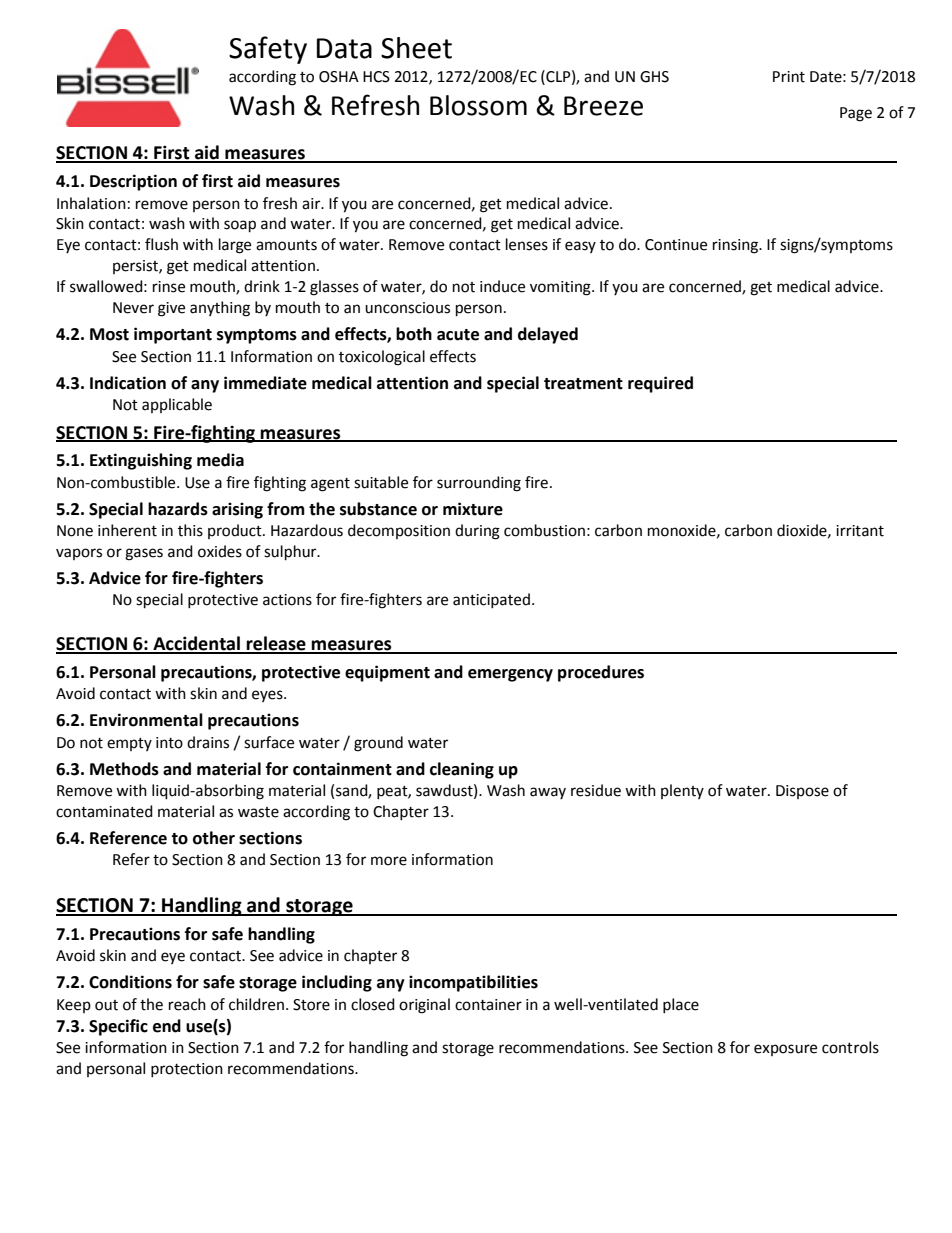 The image size is (952, 1233). I want to click on required, so click(660, 384).
